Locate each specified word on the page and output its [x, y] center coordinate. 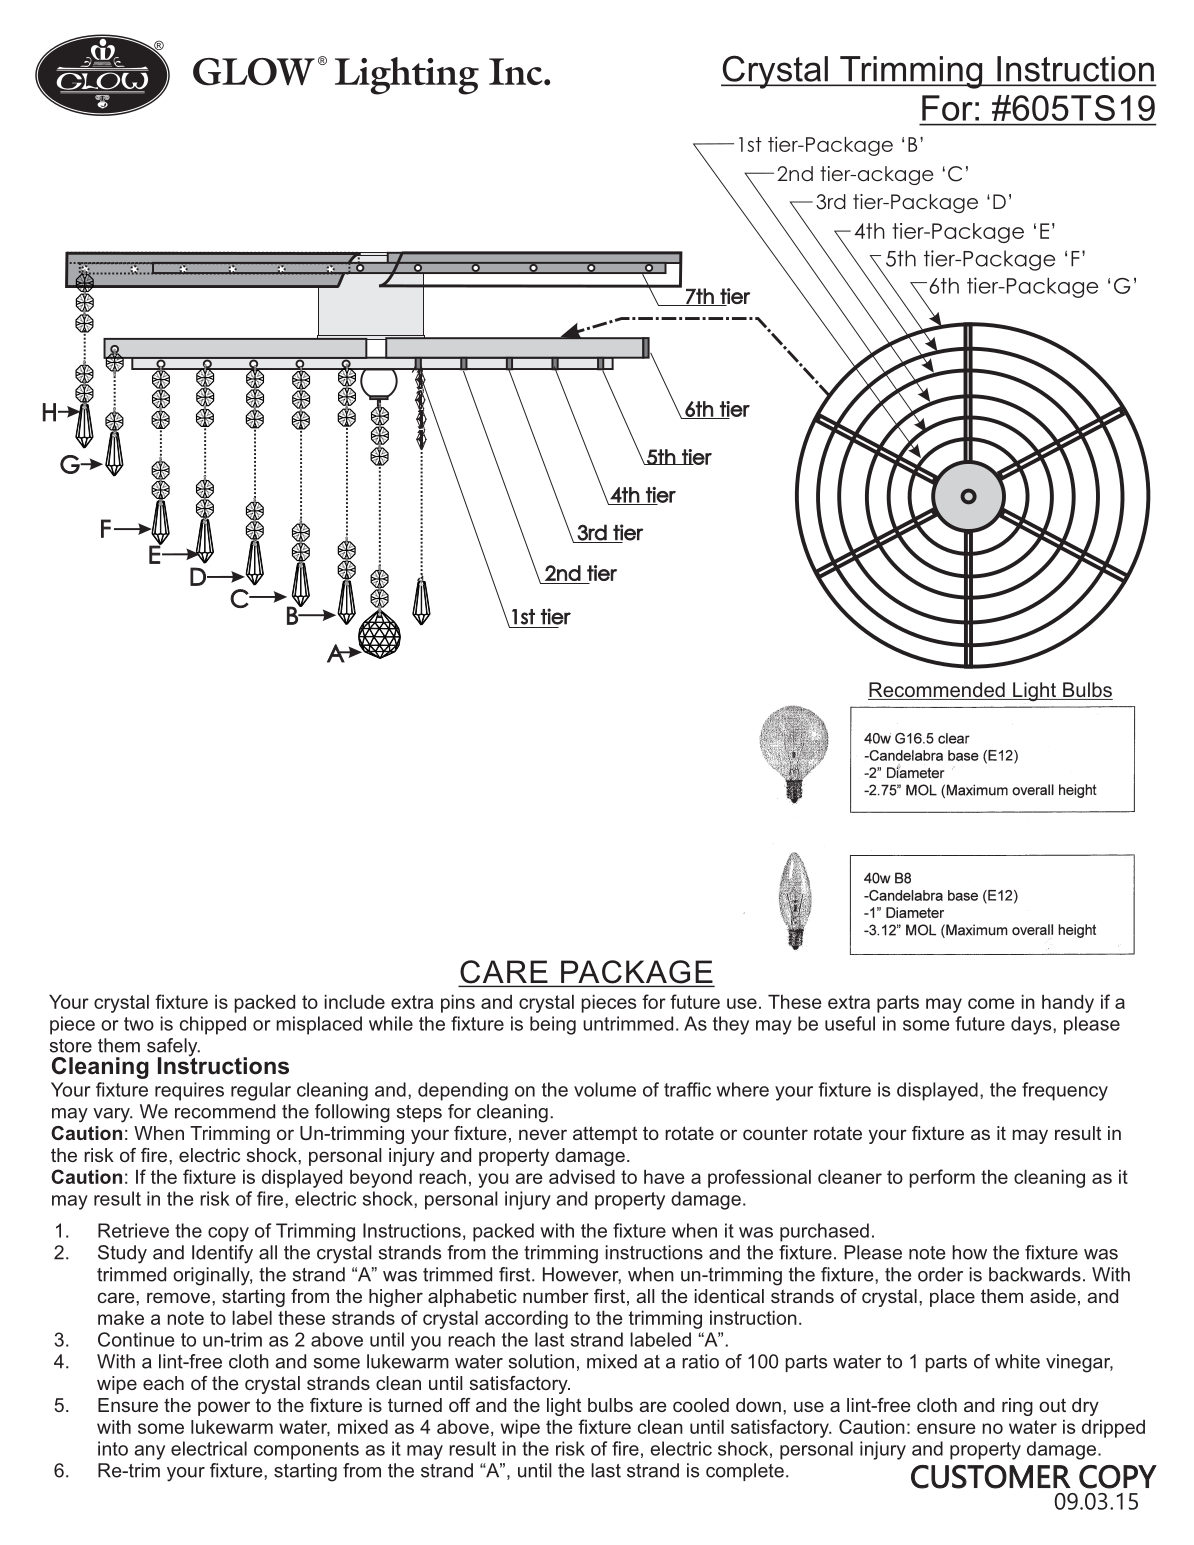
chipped [213, 1025]
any [150, 1452]
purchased [824, 1232]
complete [745, 1472]
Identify [222, 1254]
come [991, 1003]
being [553, 1025]
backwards [1035, 1274]
